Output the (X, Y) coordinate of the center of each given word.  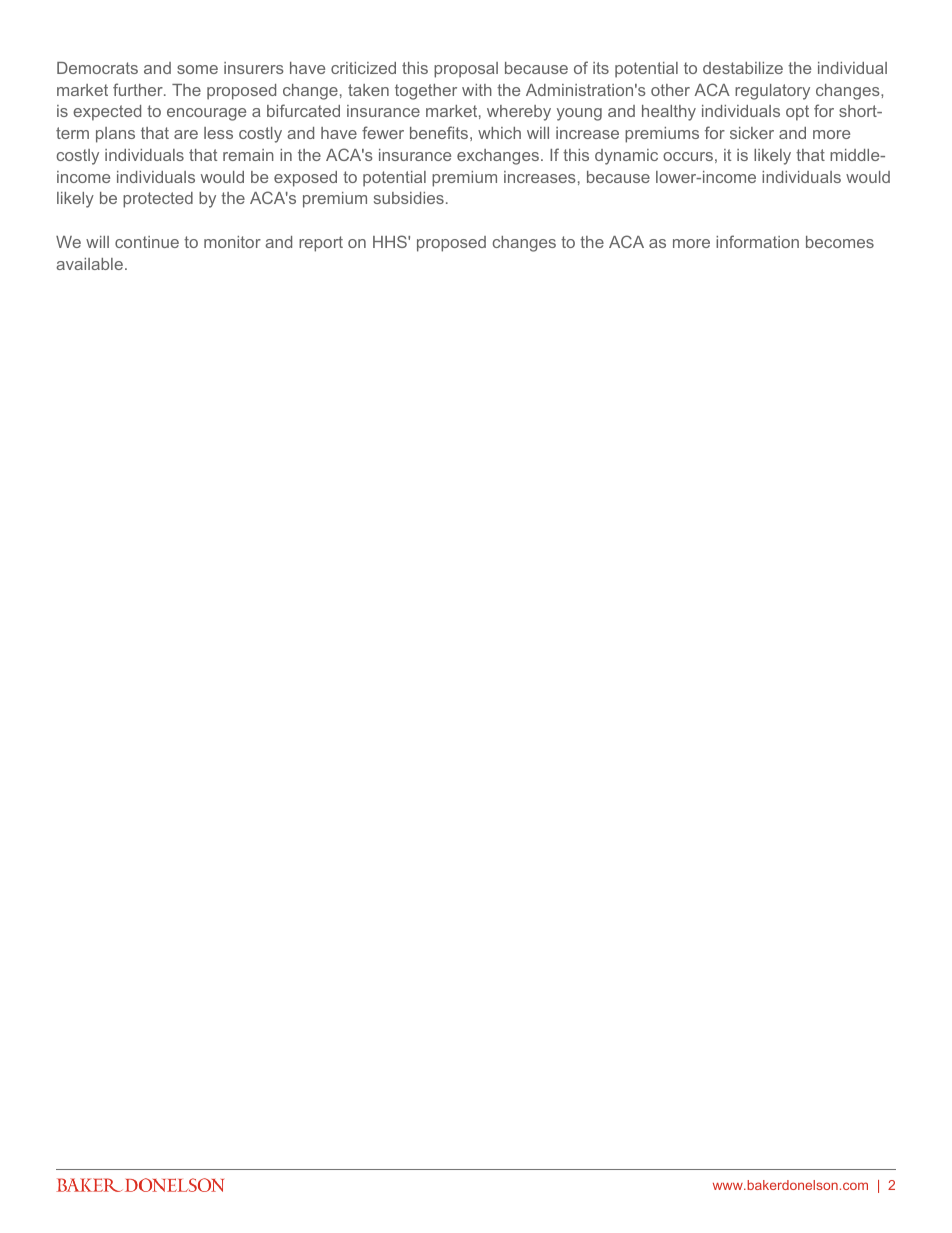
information (757, 241)
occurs (688, 156)
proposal (466, 70)
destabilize (743, 68)
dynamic (626, 157)
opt (797, 113)
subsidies (409, 198)
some (197, 69)
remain (248, 155)
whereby (519, 113)
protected (158, 200)
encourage (206, 114)
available (89, 264)
